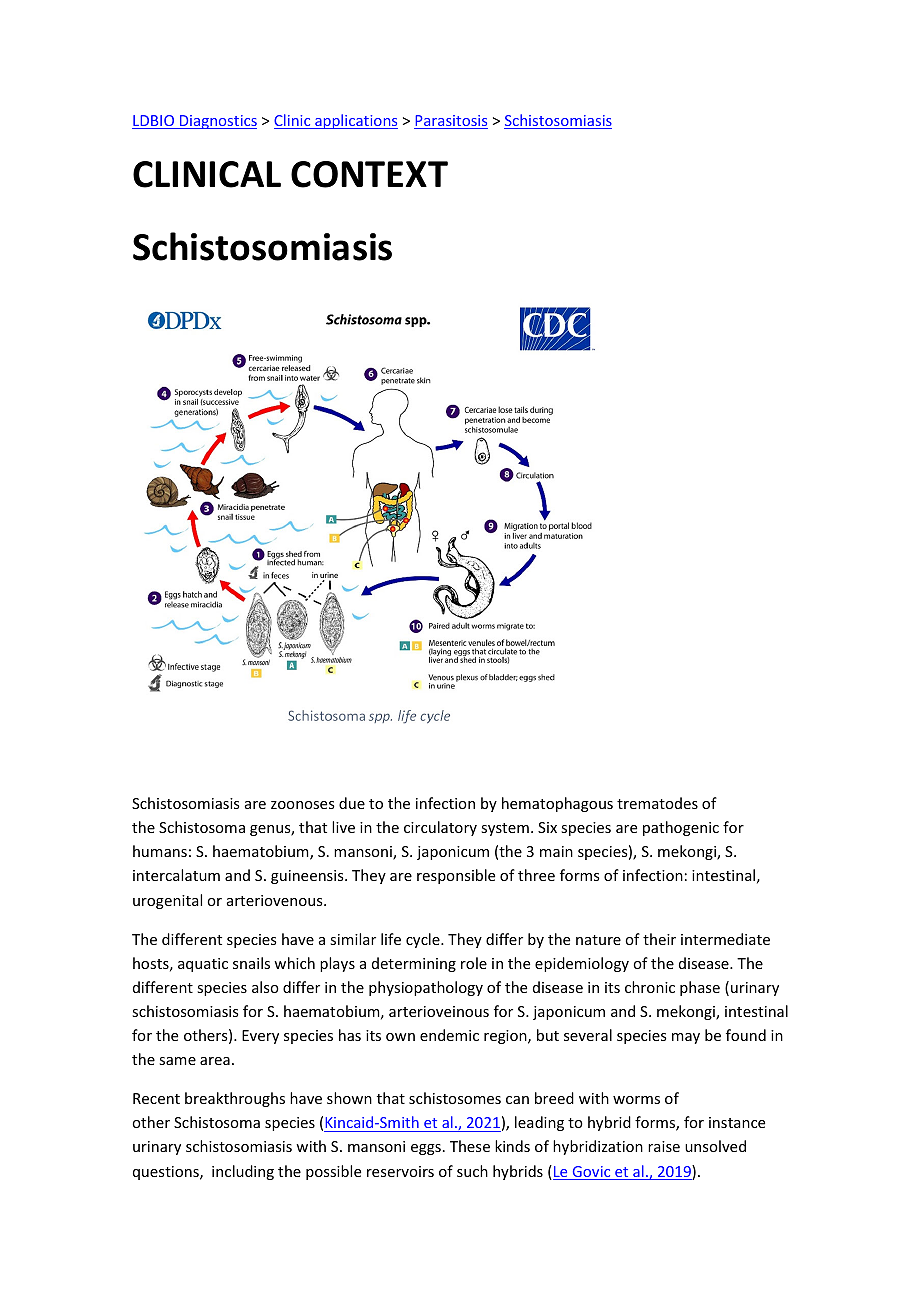 This screenshot has width=924, height=1308. What do you see at coordinates (217, 122) in the screenshot?
I see `Diagnostics` at bounding box center [217, 122].
